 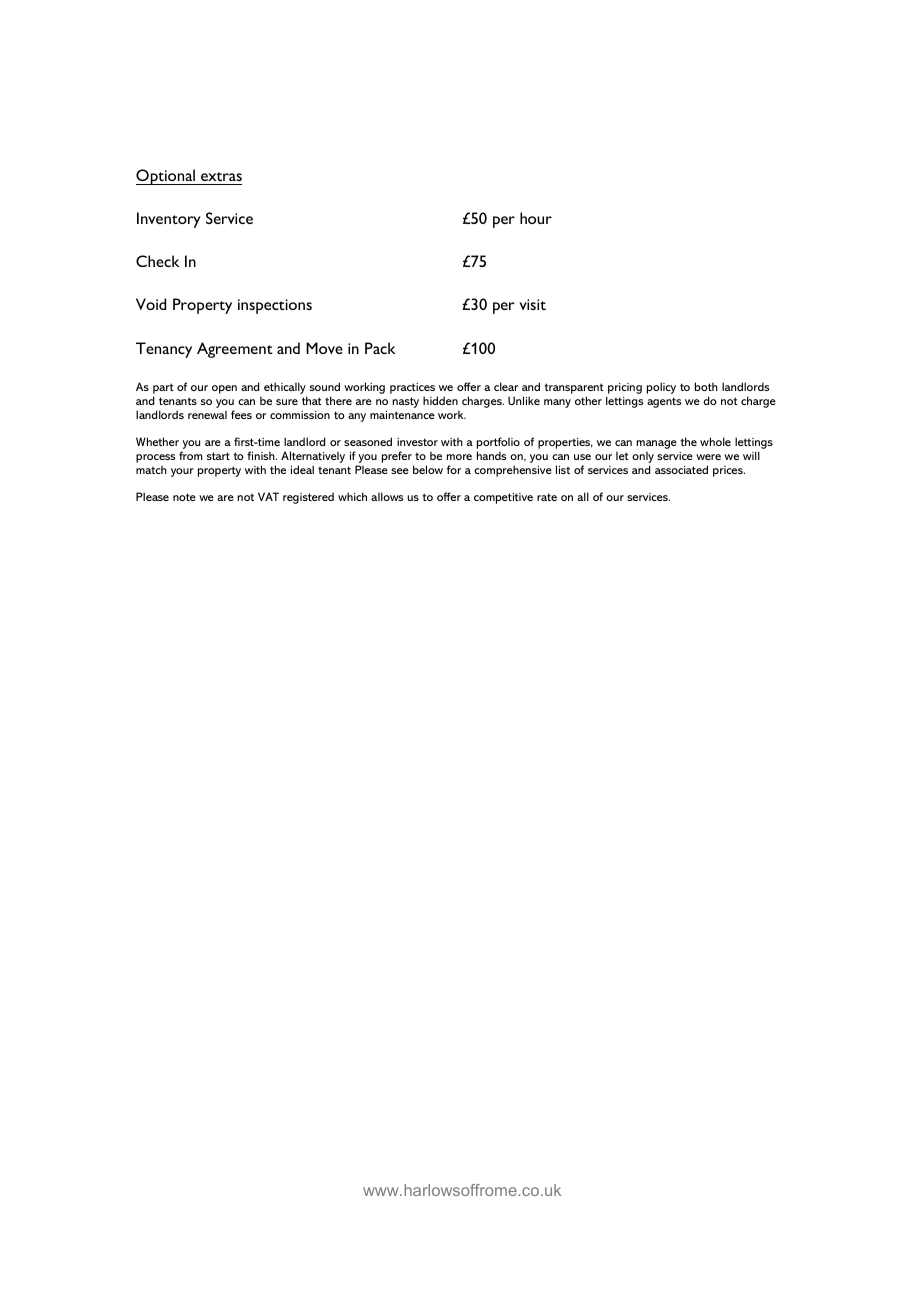 What do you see at coordinates (184, 497) in the screenshot?
I see `note` at bounding box center [184, 497].
